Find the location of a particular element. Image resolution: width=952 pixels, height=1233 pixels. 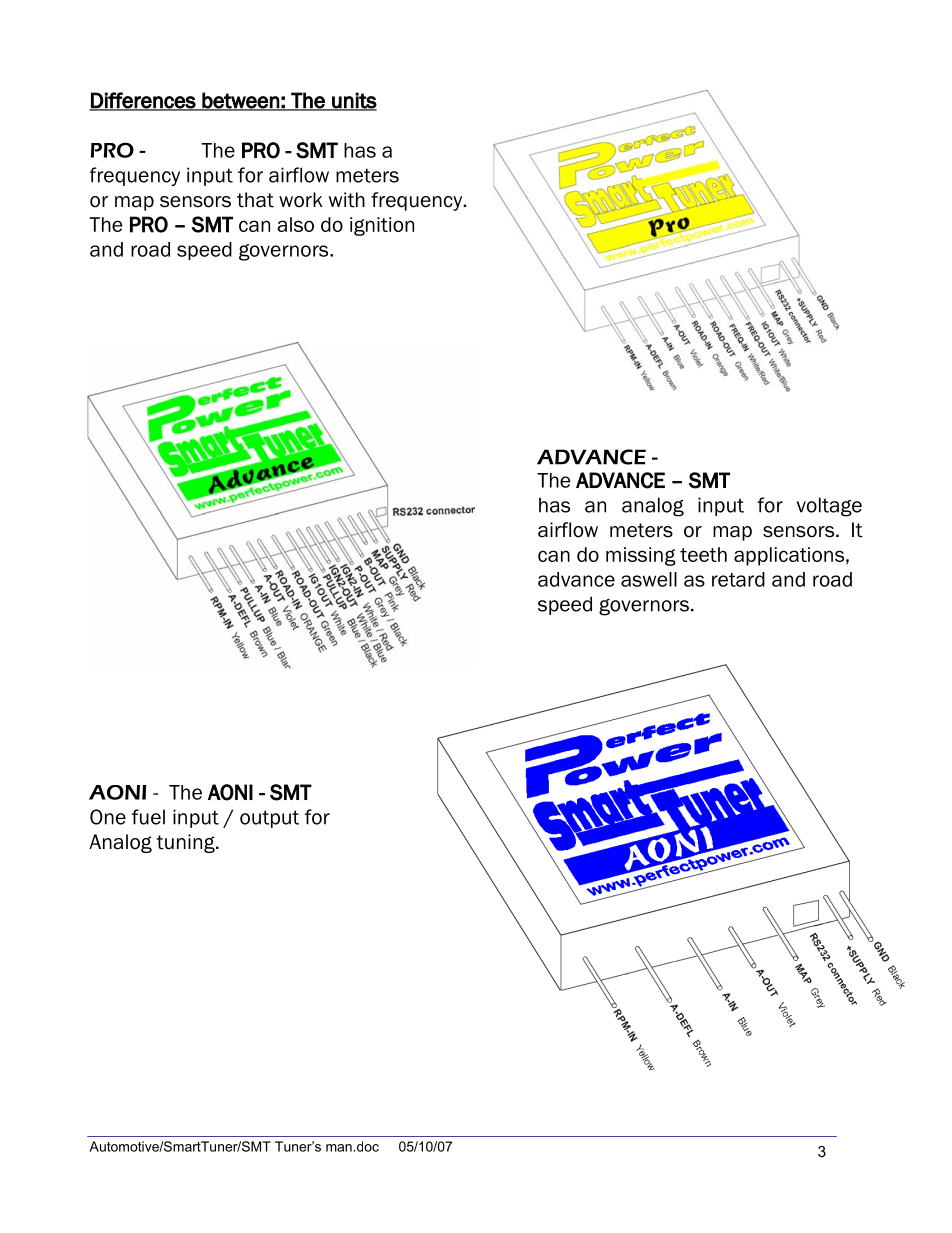

between is located at coordinates (241, 101).
